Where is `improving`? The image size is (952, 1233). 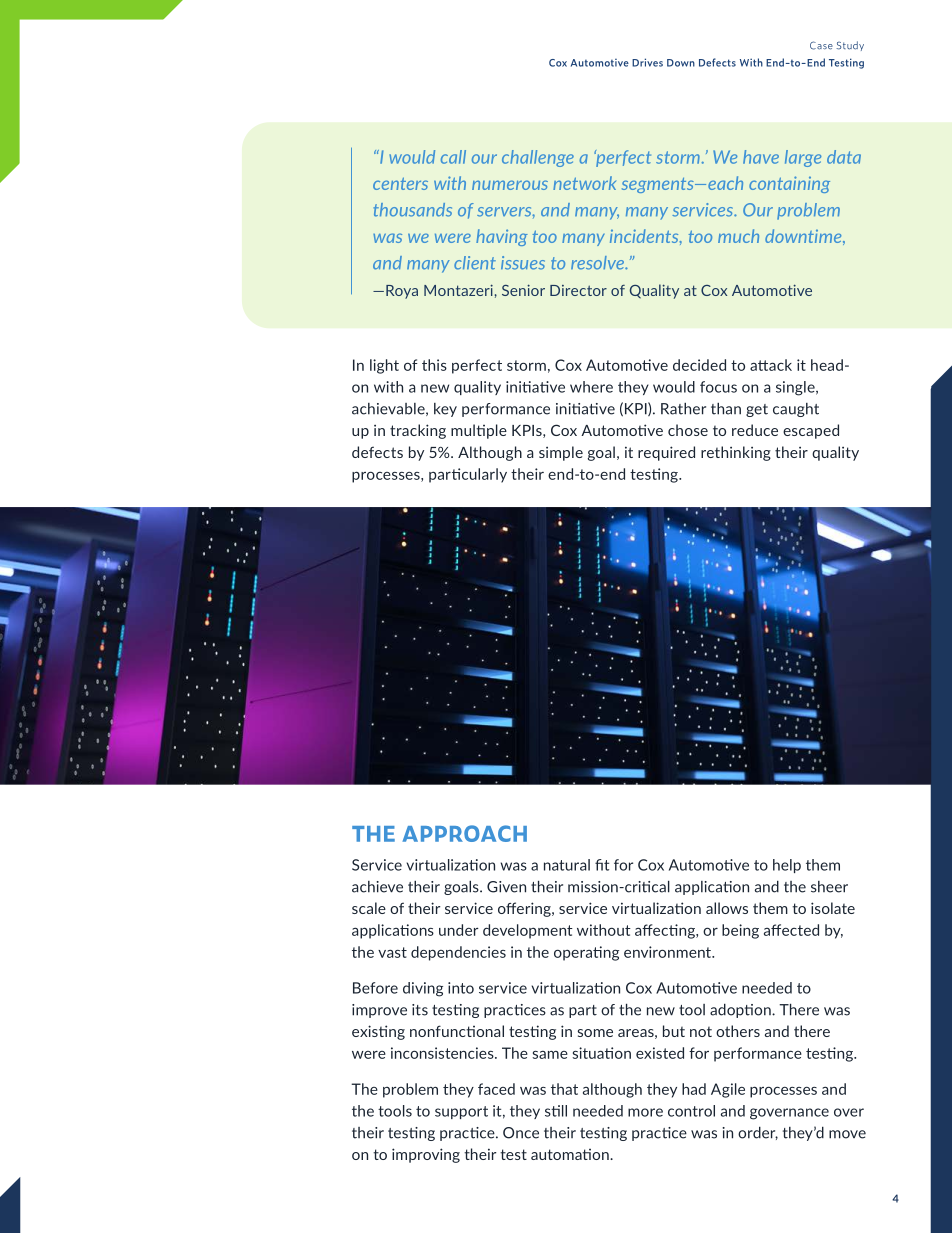
improving is located at coordinates (426, 1155).
